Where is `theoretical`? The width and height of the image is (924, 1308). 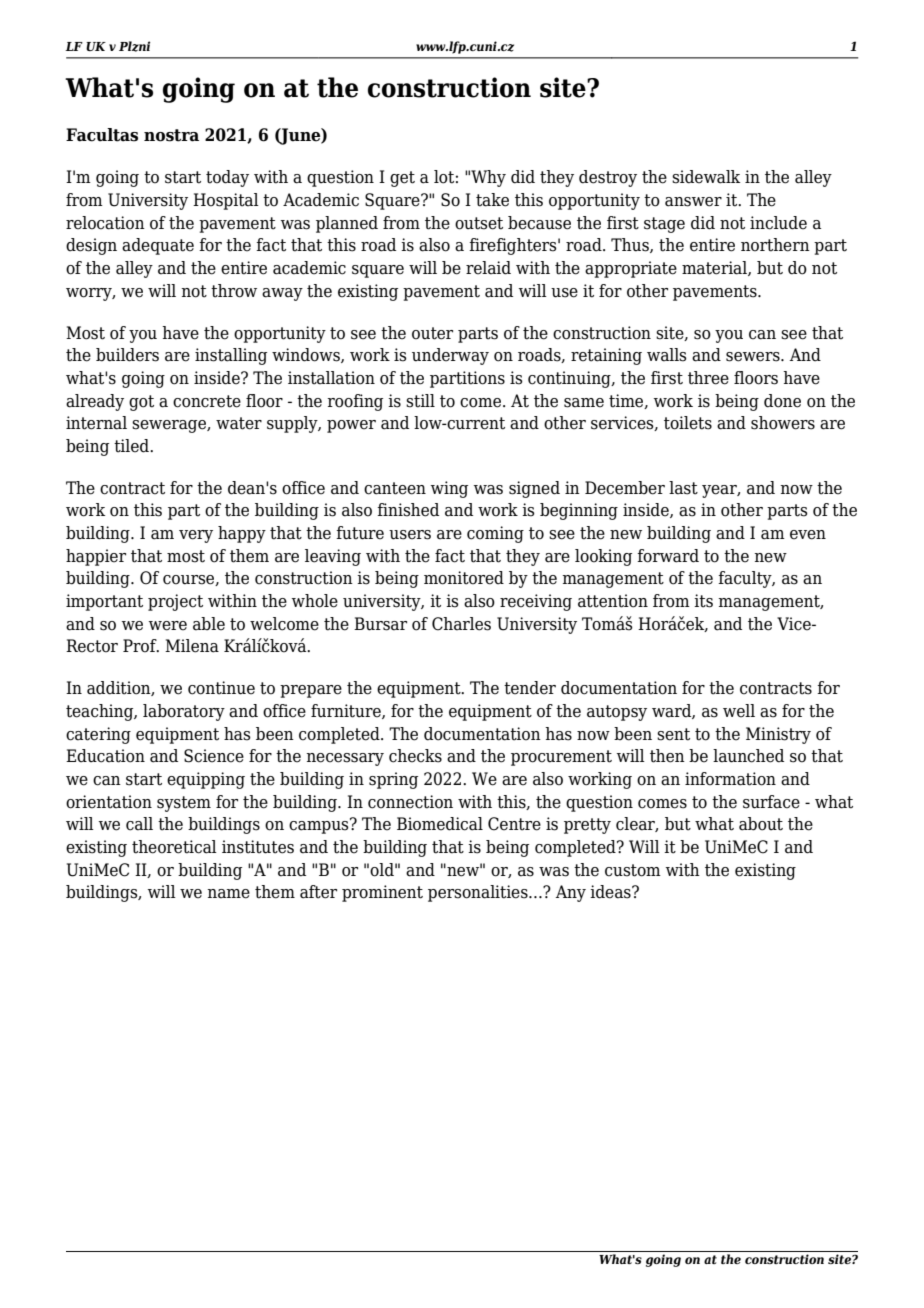
theoretical is located at coordinates (174, 847).
